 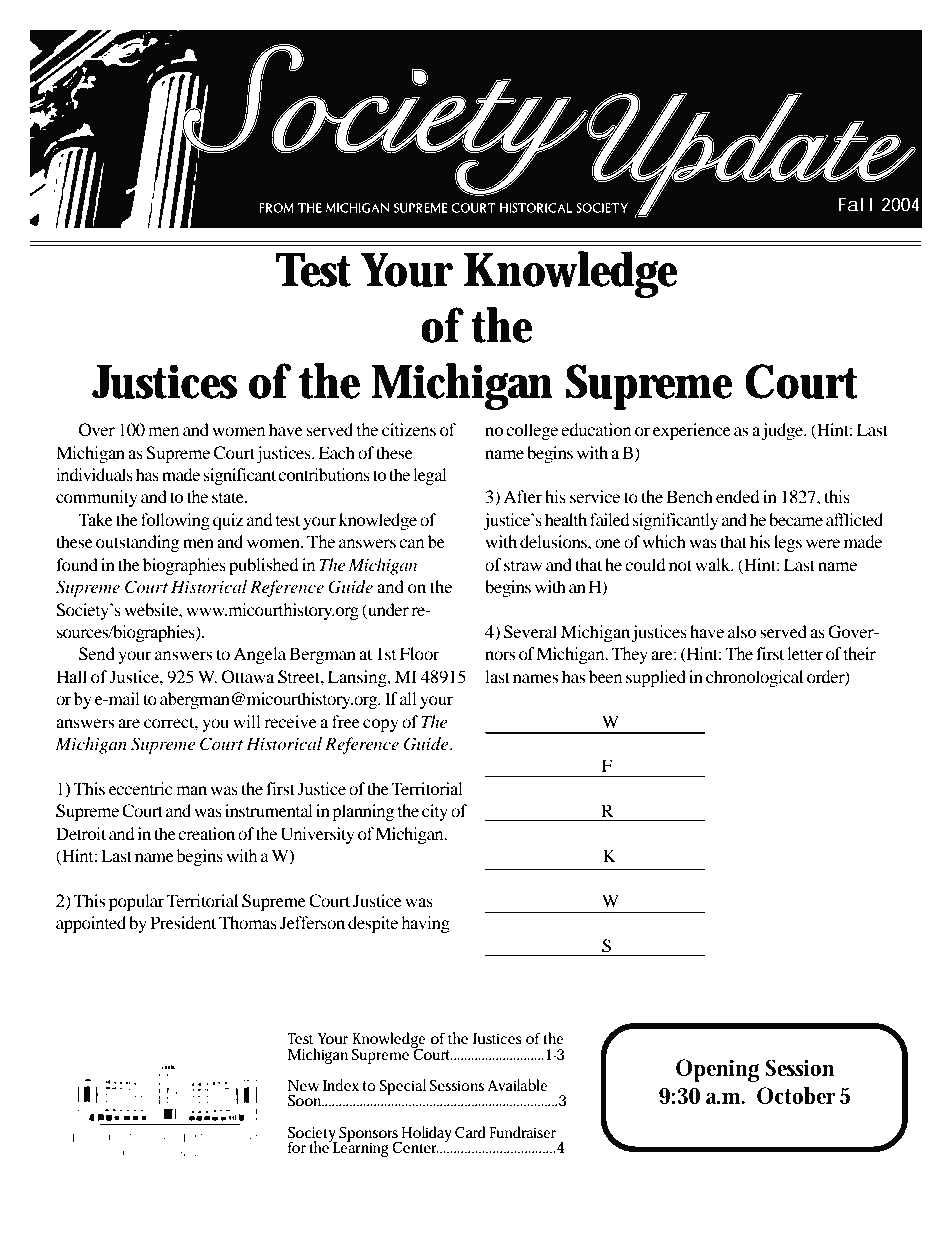 What do you see at coordinates (430, 476) in the page?
I see `legal` at bounding box center [430, 476].
